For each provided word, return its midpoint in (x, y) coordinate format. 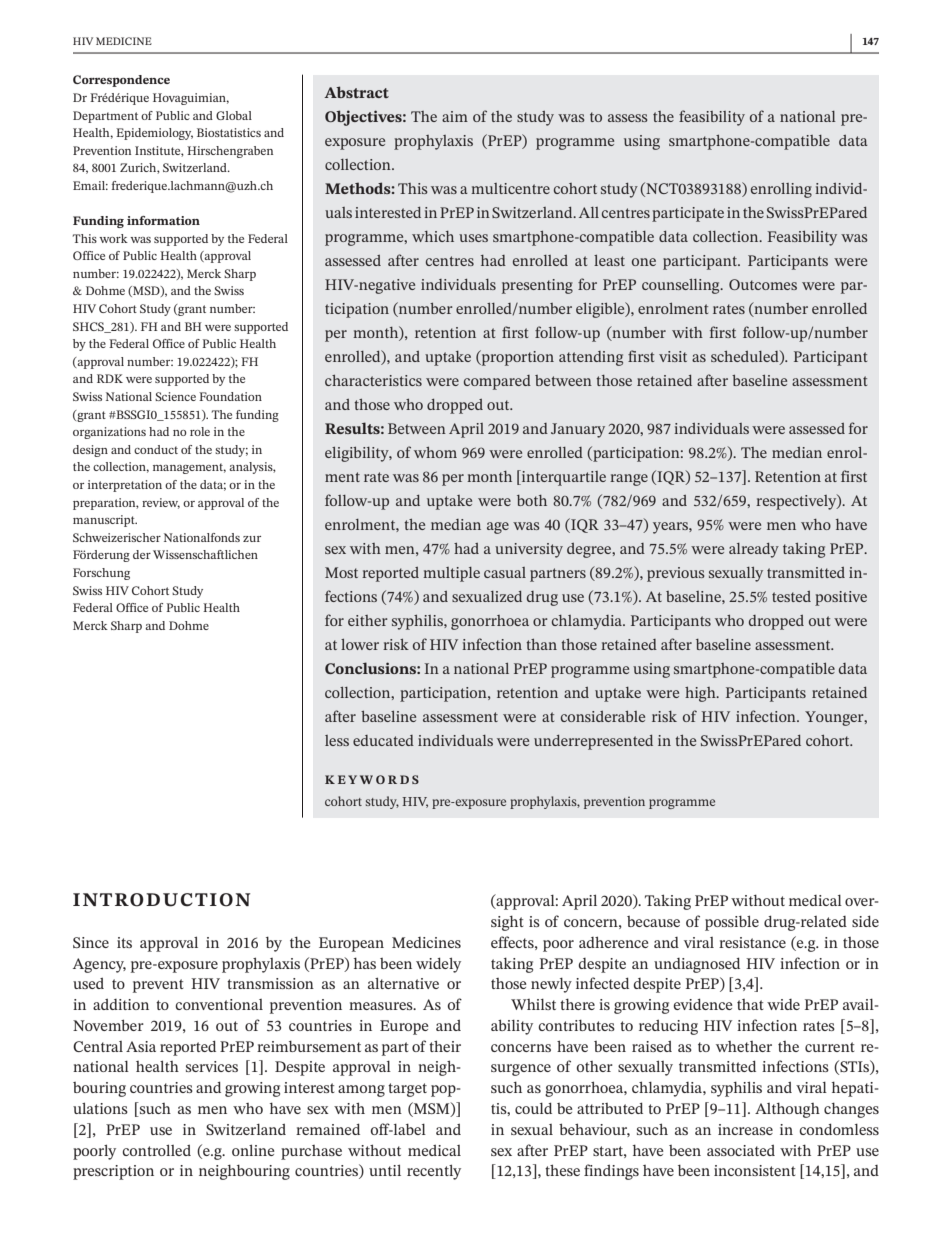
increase (745, 1129)
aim (455, 116)
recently (434, 1172)
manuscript (105, 521)
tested (791, 596)
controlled (156, 1150)
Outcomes (763, 284)
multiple (451, 574)
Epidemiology (154, 134)
